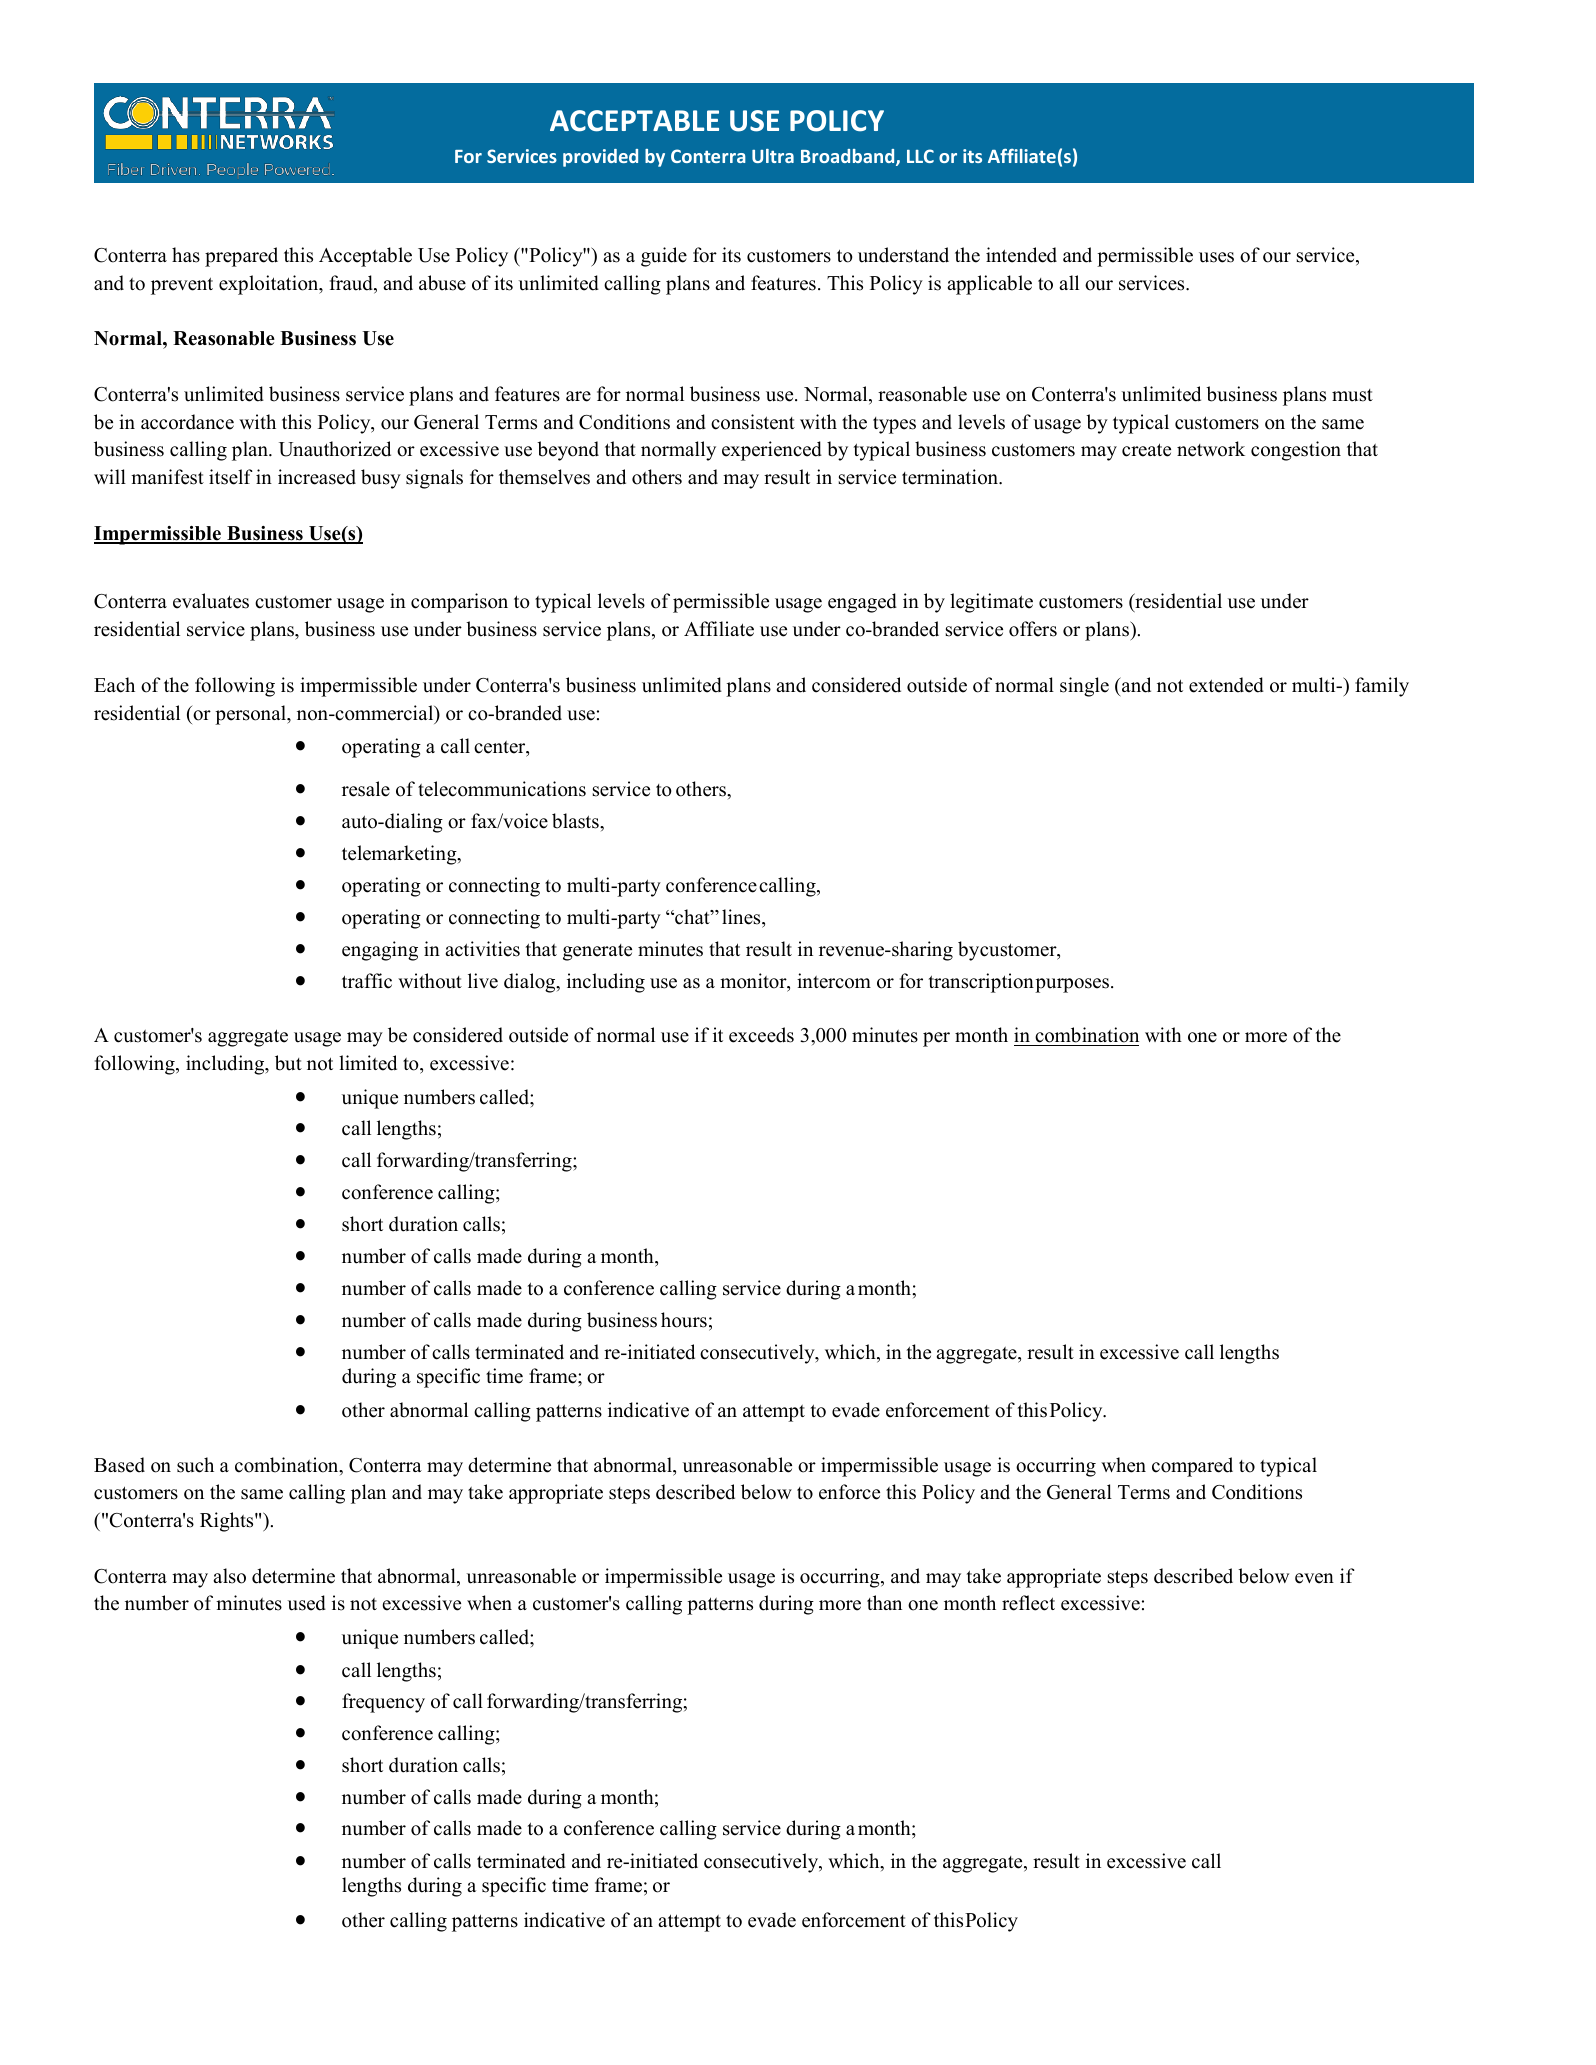 The width and height of the document is (1596, 2065). Describe the element at coordinates (862, 603) in the document. I see `engaged` at that location.
